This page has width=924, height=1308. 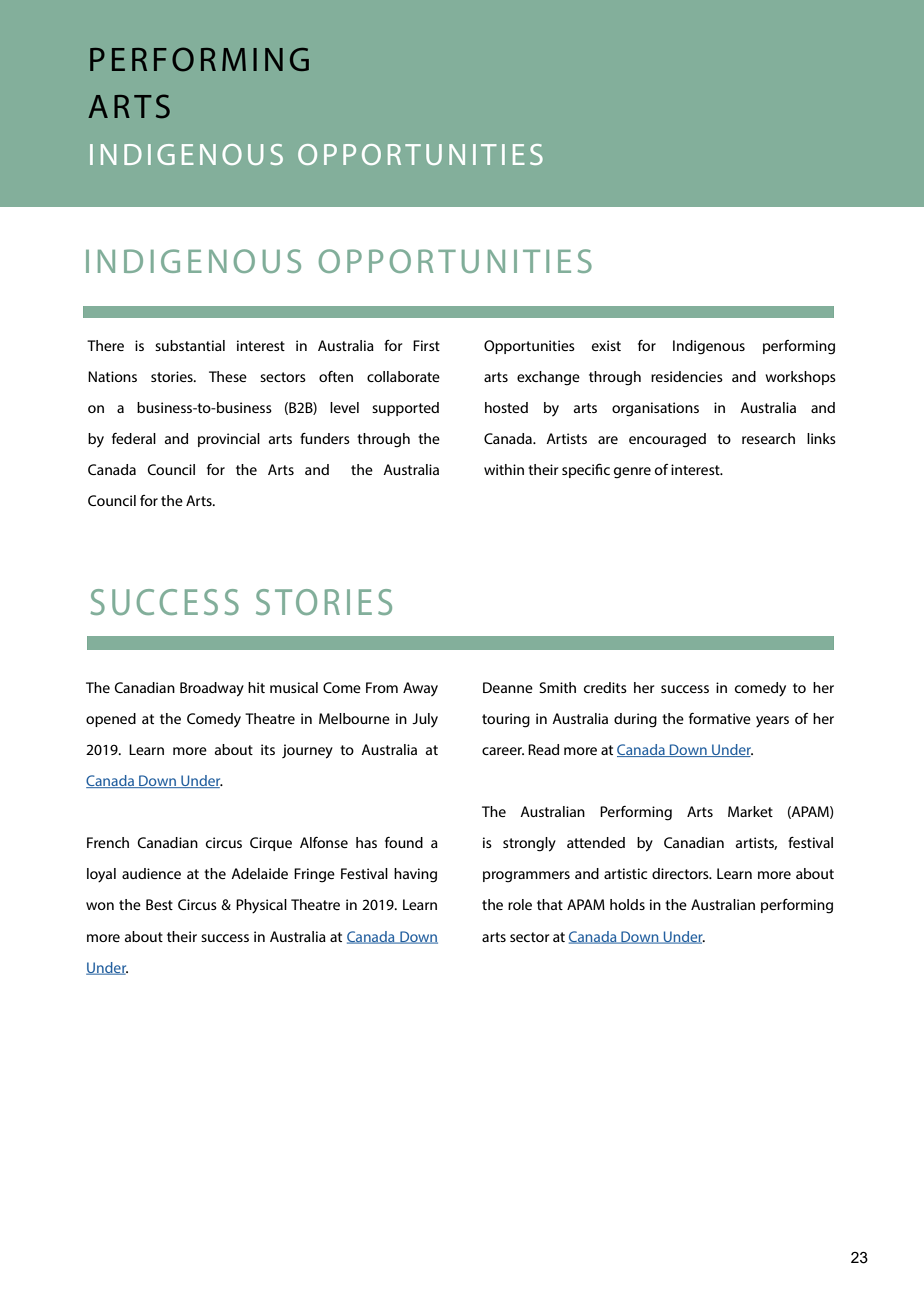 I want to click on Deanne, so click(x=508, y=687).
